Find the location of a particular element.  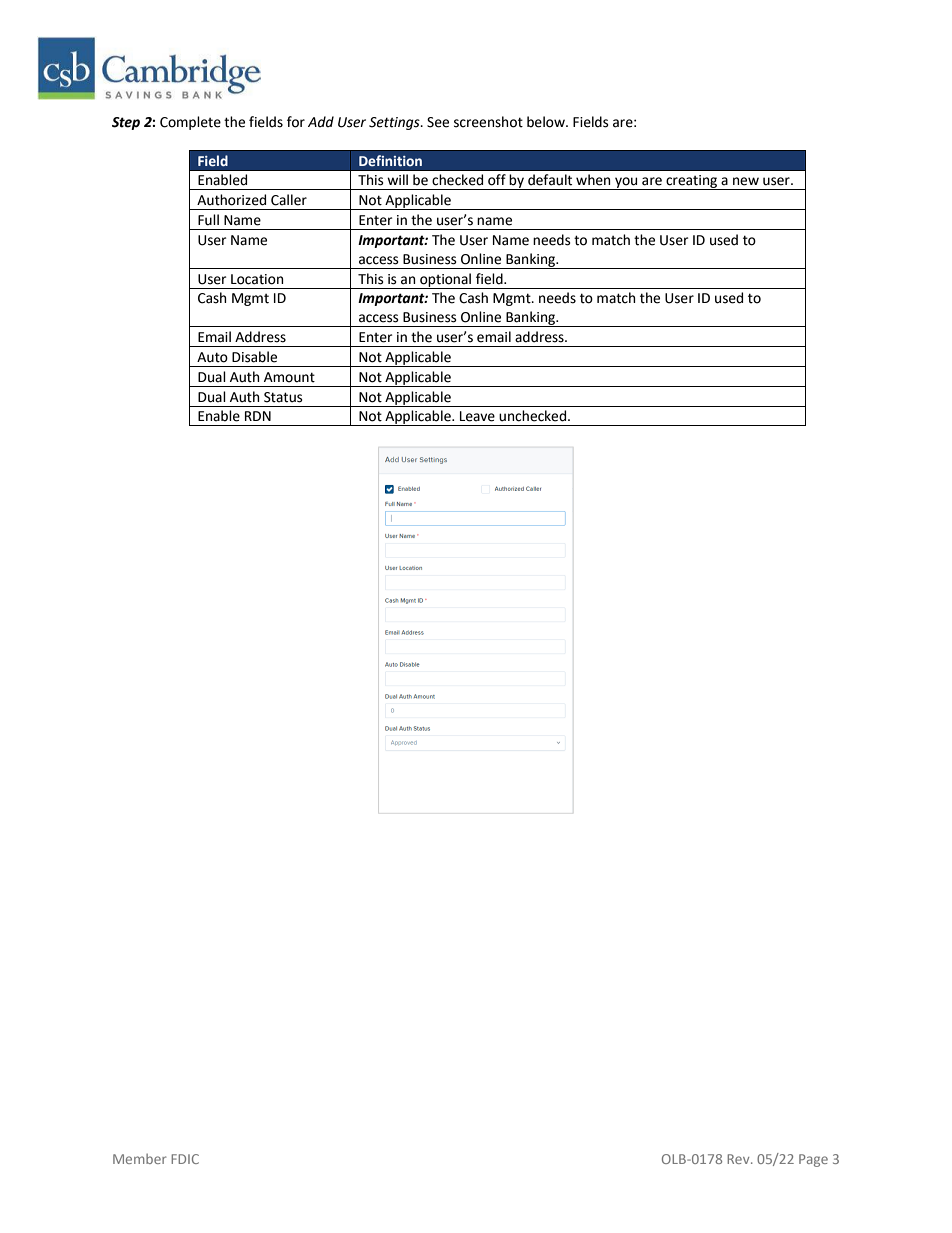

Rev is located at coordinates (739, 1159).
